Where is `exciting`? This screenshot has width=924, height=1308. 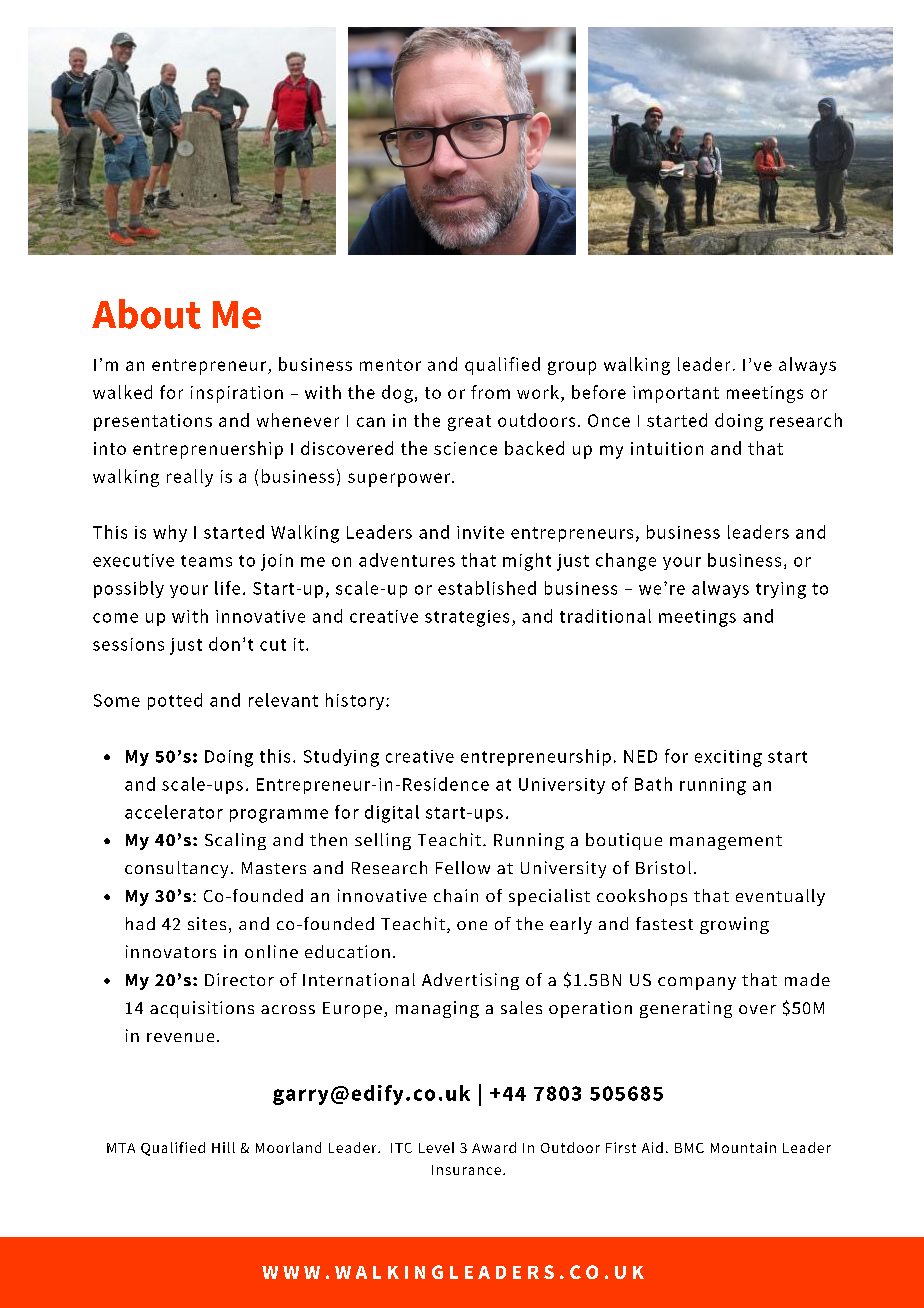
exciting is located at coordinates (728, 758).
